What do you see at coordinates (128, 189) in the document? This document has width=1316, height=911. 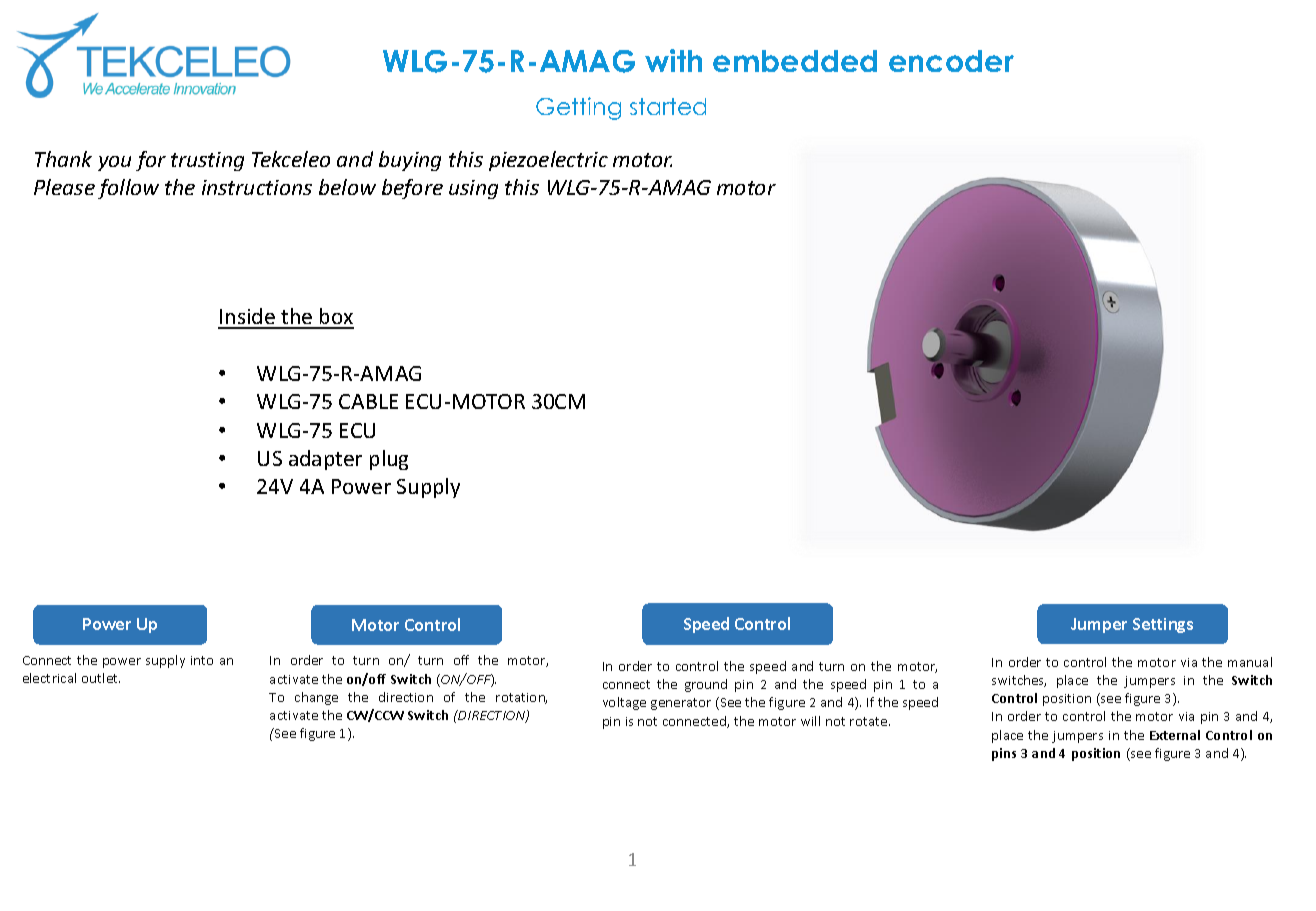 I see `follow` at bounding box center [128, 189].
